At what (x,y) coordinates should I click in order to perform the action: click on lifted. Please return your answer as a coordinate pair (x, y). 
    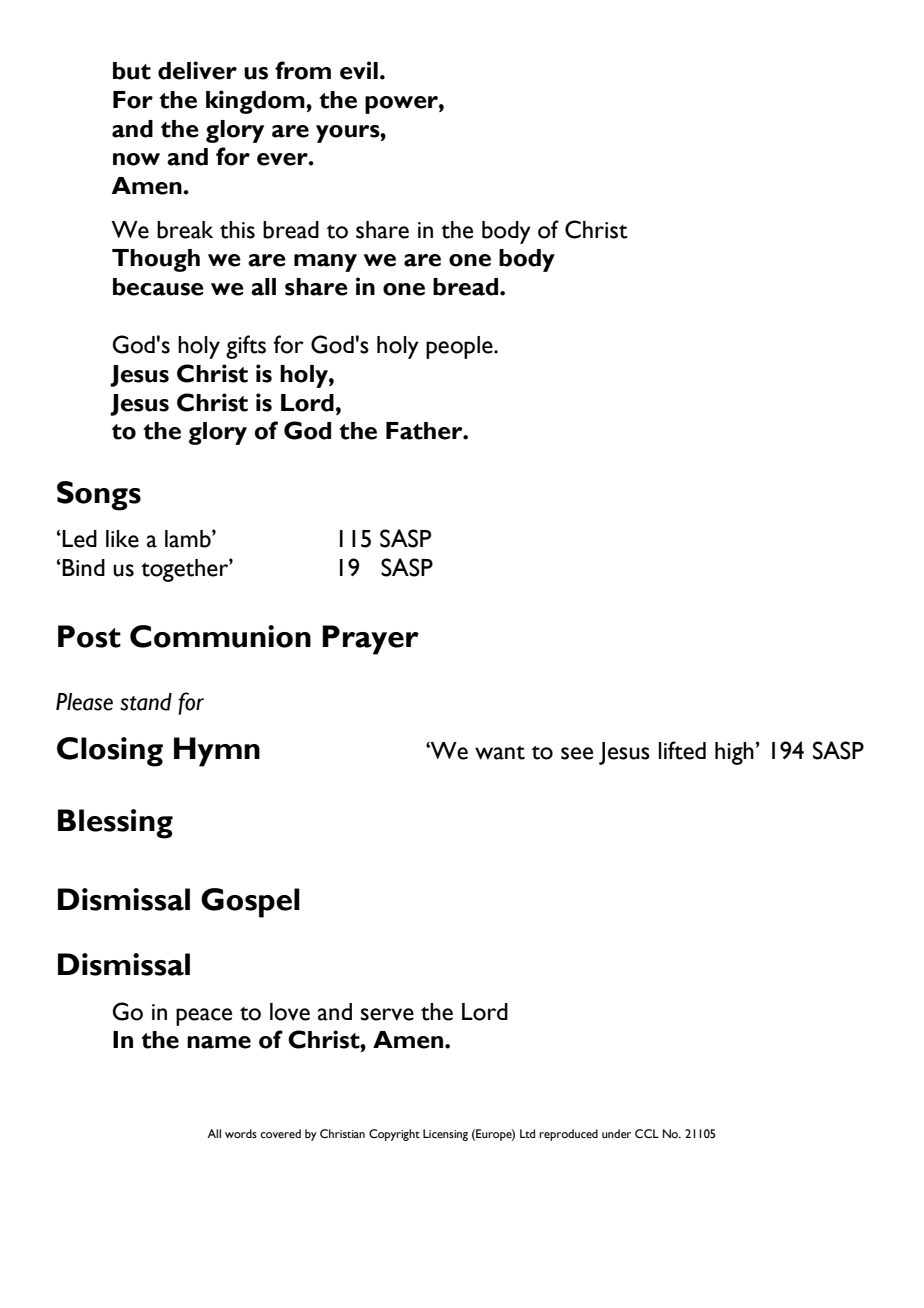
    Looking at the image, I should click on (682, 750).
